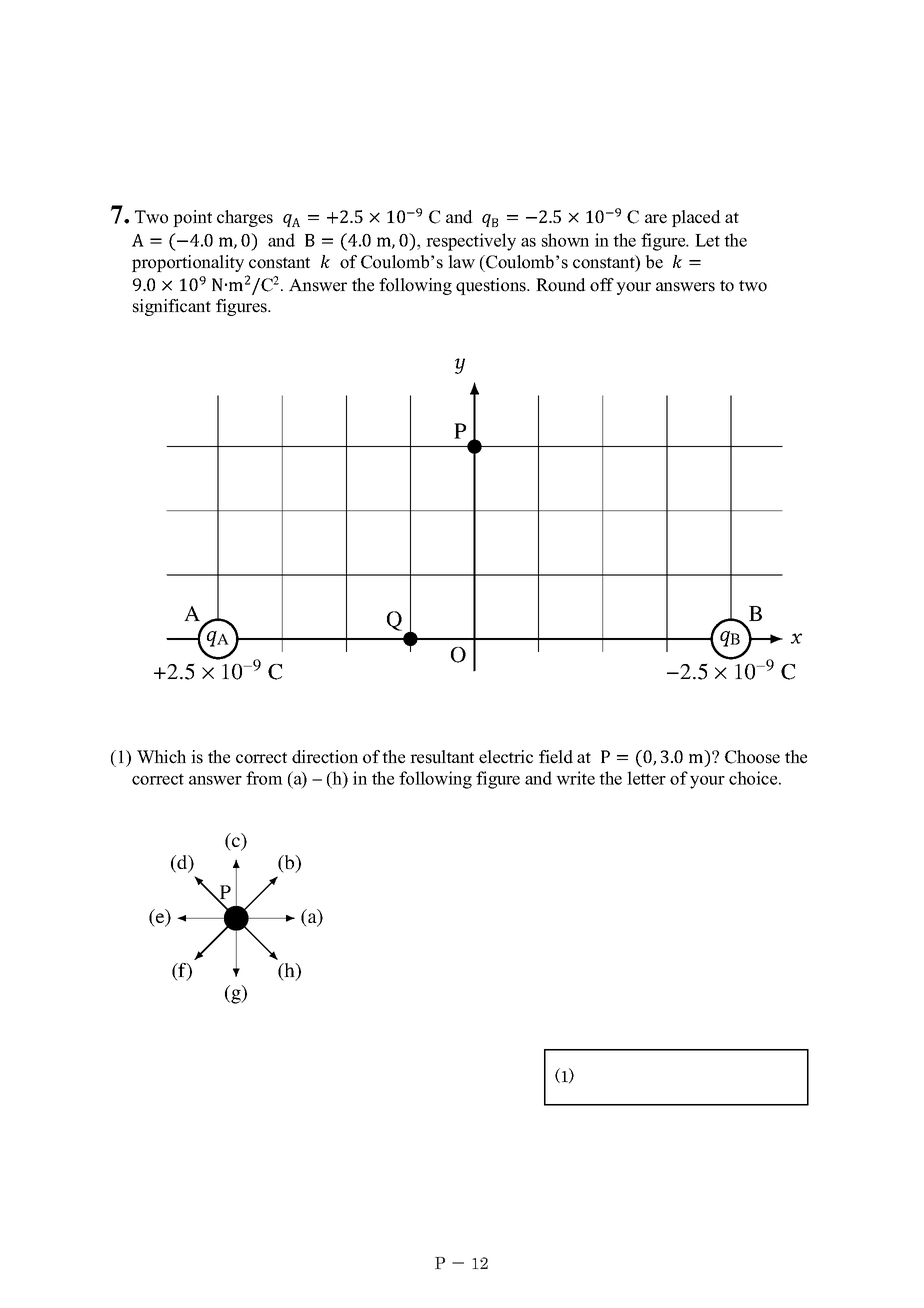  I want to click on respectively, so click(471, 242).
